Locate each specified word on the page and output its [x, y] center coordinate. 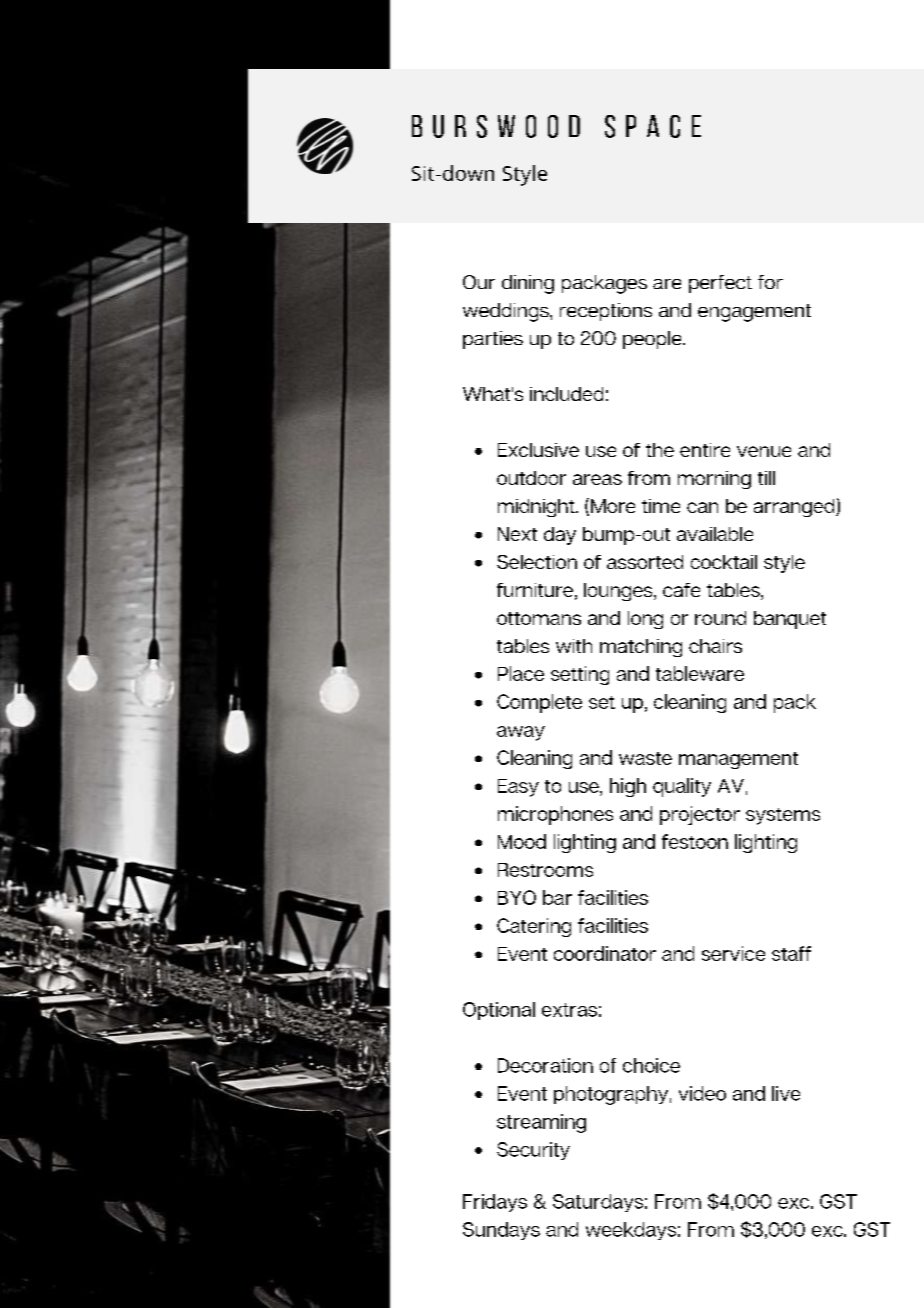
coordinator [605, 953]
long [645, 620]
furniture [535, 590]
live [786, 1093]
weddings [507, 312]
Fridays [495, 1203]
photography [611, 1095]
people [653, 340]
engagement [754, 313]
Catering [534, 927]
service [733, 953]
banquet [790, 620]
